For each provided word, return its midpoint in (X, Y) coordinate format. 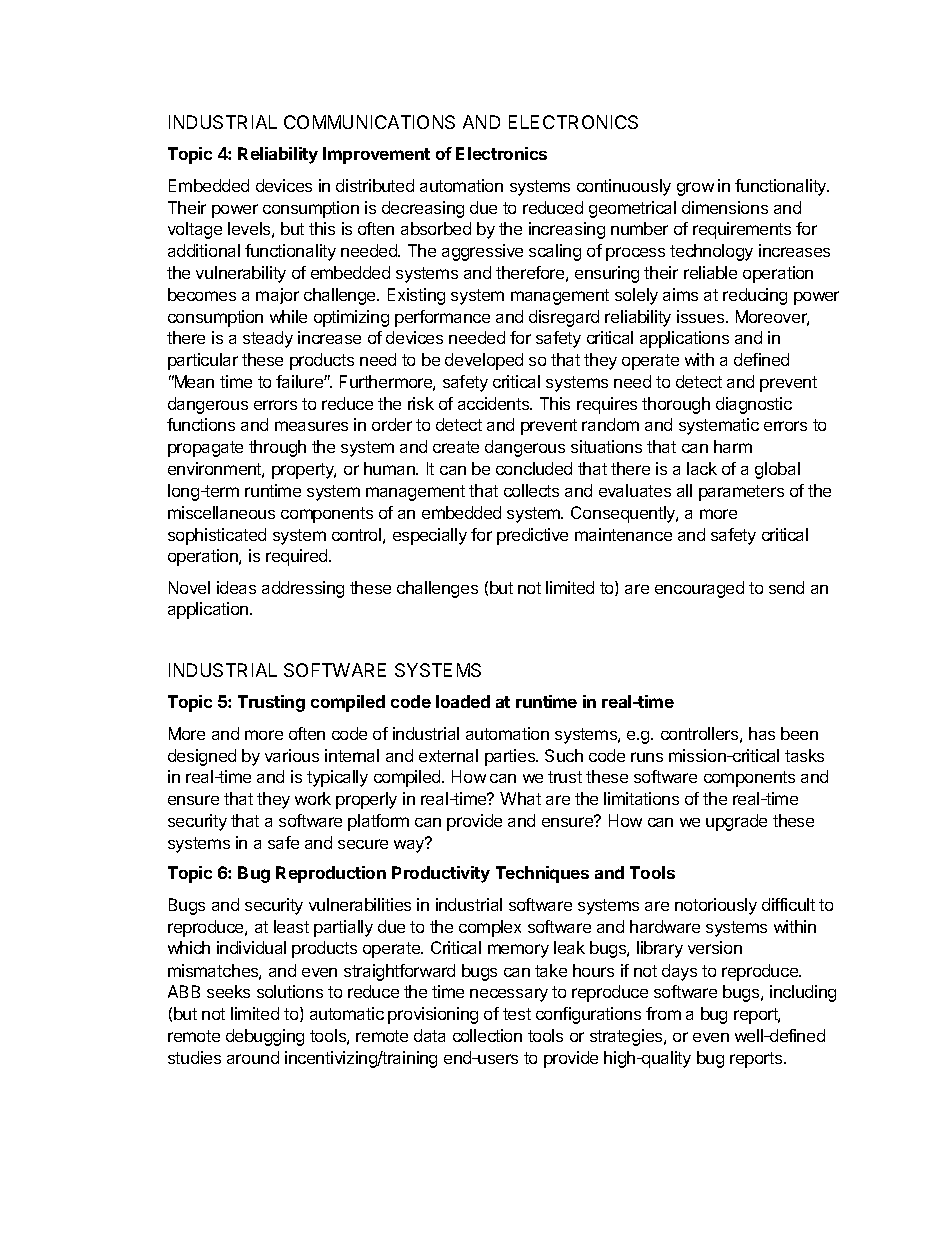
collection (487, 1035)
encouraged (699, 589)
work (313, 798)
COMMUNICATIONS (369, 122)
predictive (532, 536)
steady (268, 339)
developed (484, 361)
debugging (265, 1037)
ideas (236, 587)
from (663, 1013)
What (520, 798)
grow (695, 189)
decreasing (423, 209)
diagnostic (754, 405)
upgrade (736, 822)
